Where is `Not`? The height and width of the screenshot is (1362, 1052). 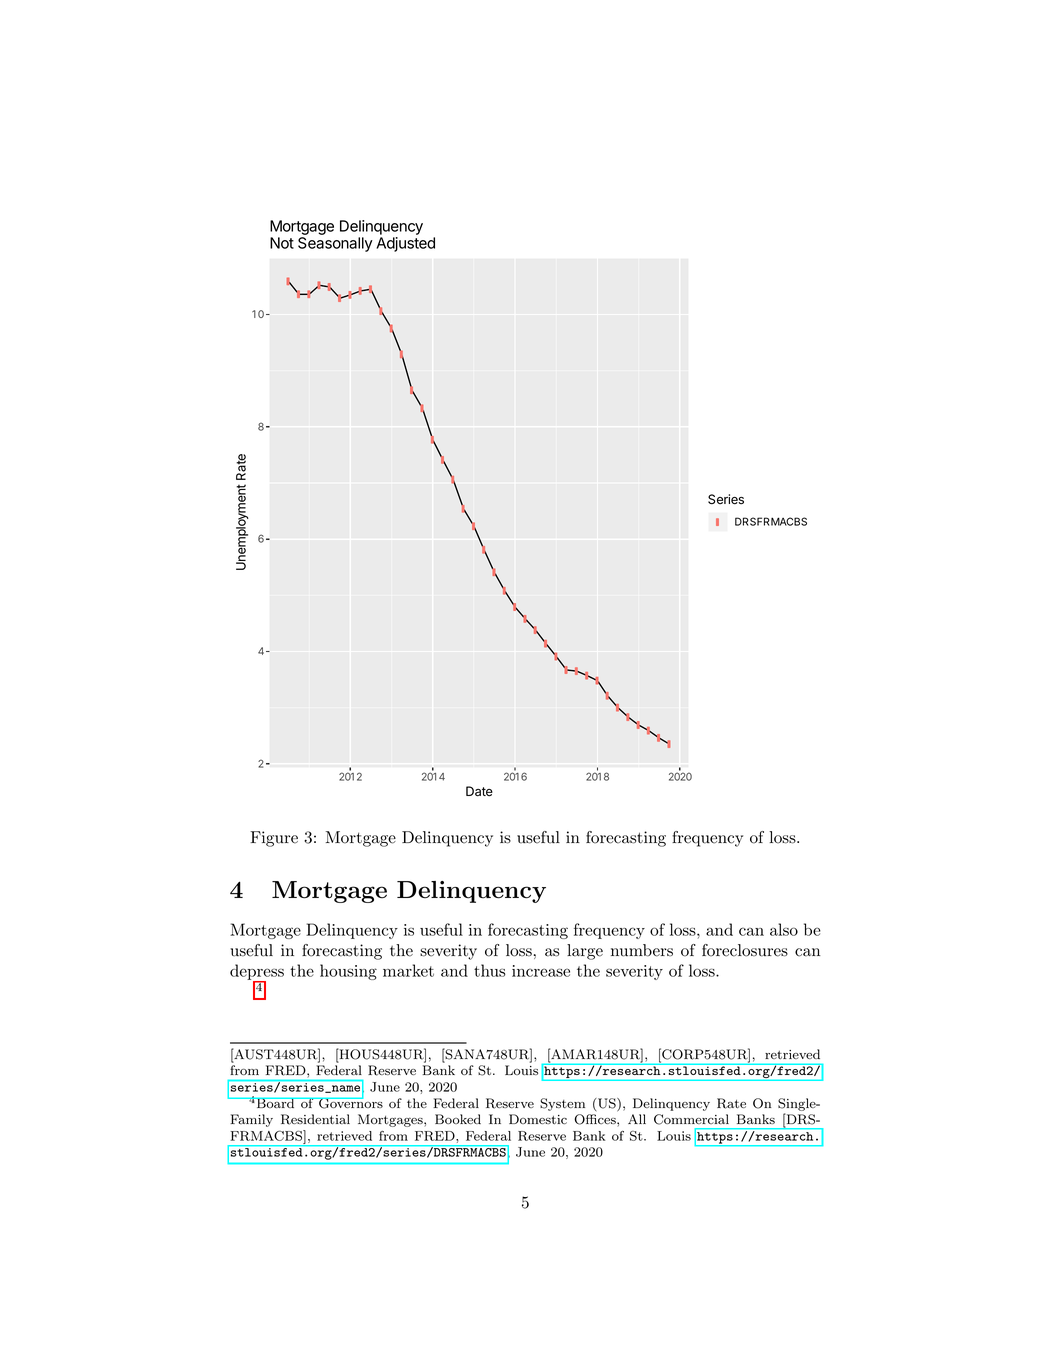
Not is located at coordinates (282, 243).
